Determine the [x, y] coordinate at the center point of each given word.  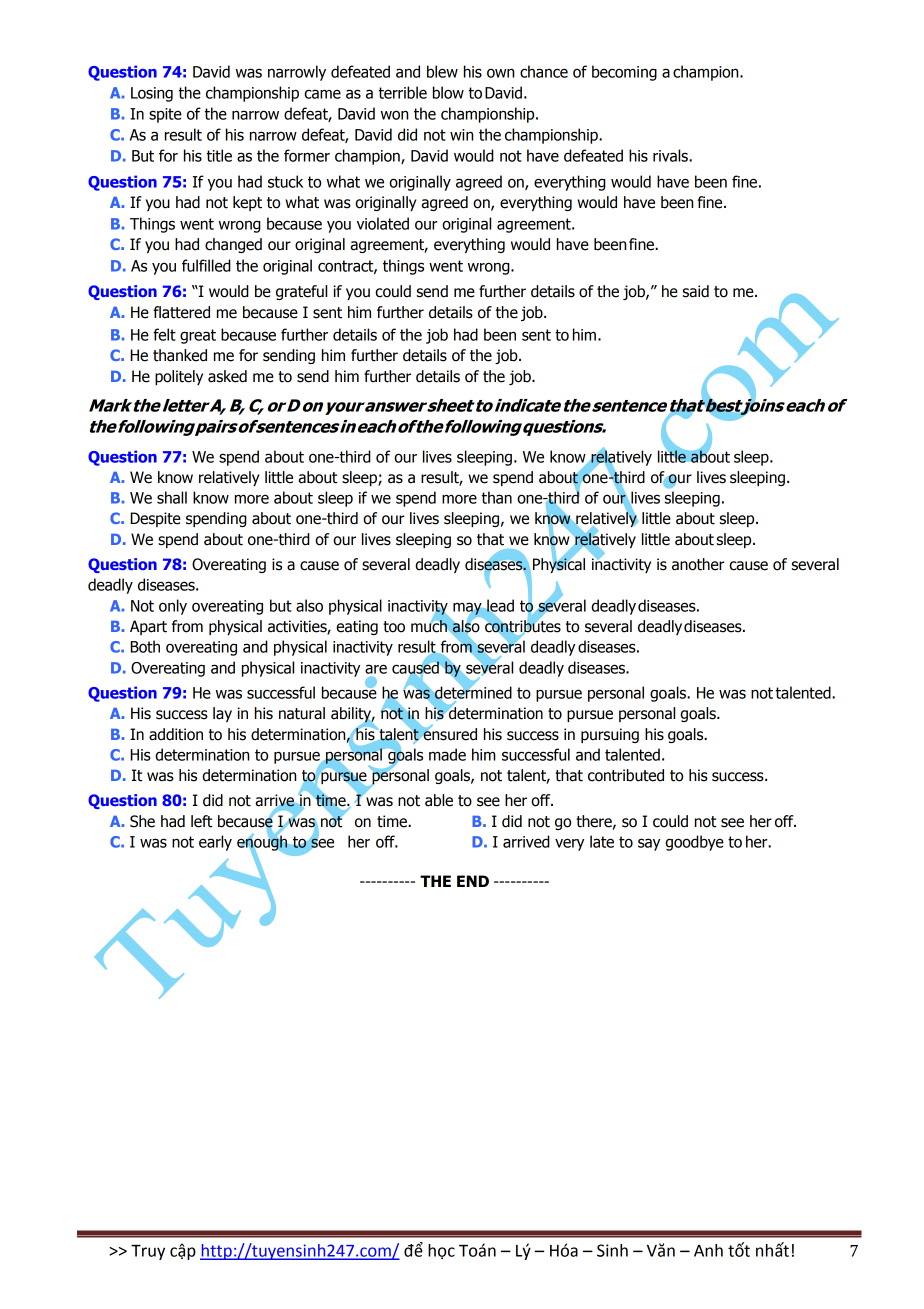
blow [448, 92]
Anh [708, 1250]
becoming [624, 73]
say [649, 844]
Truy [148, 1252]
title [219, 155]
